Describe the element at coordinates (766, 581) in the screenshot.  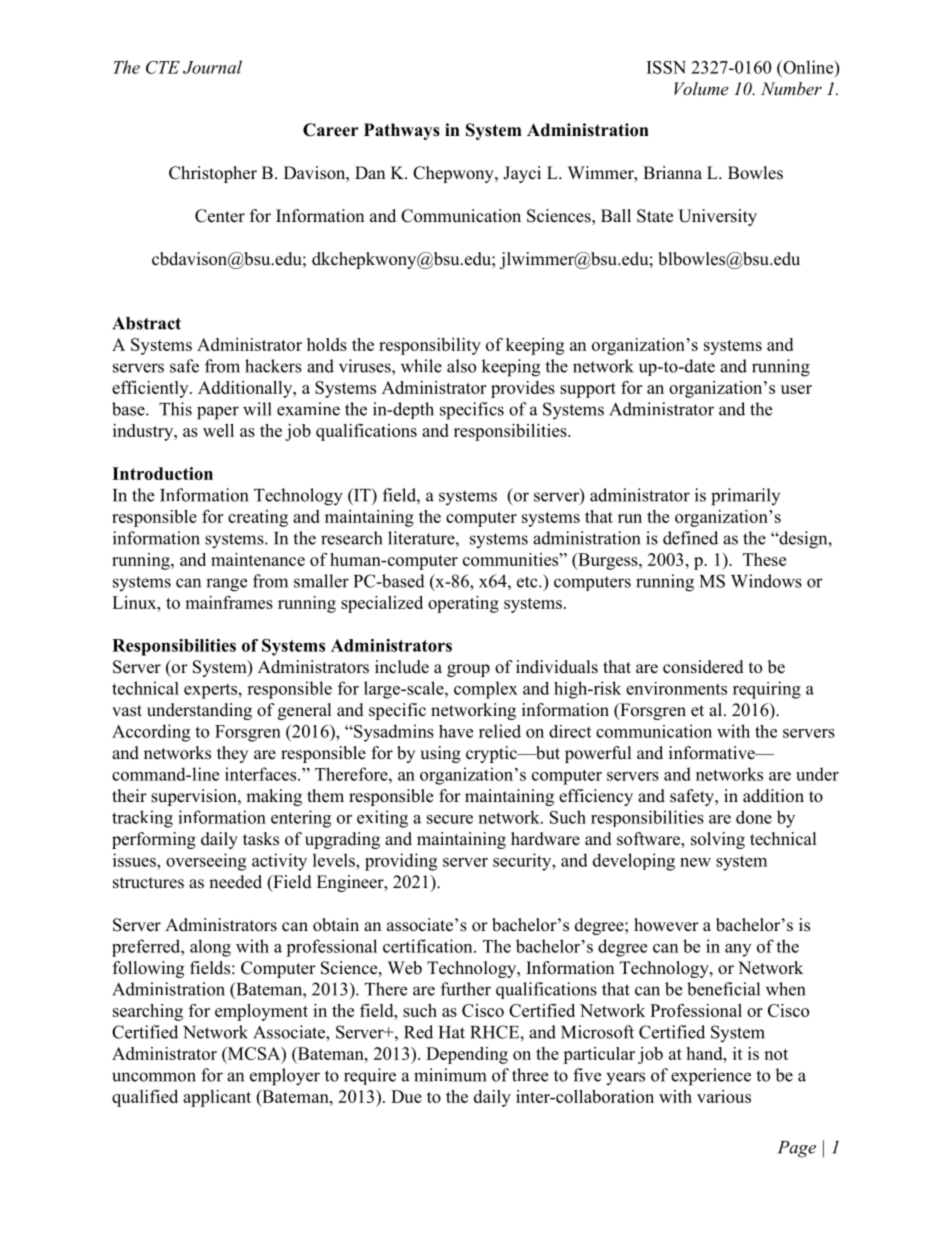
I see `Windows` at that location.
